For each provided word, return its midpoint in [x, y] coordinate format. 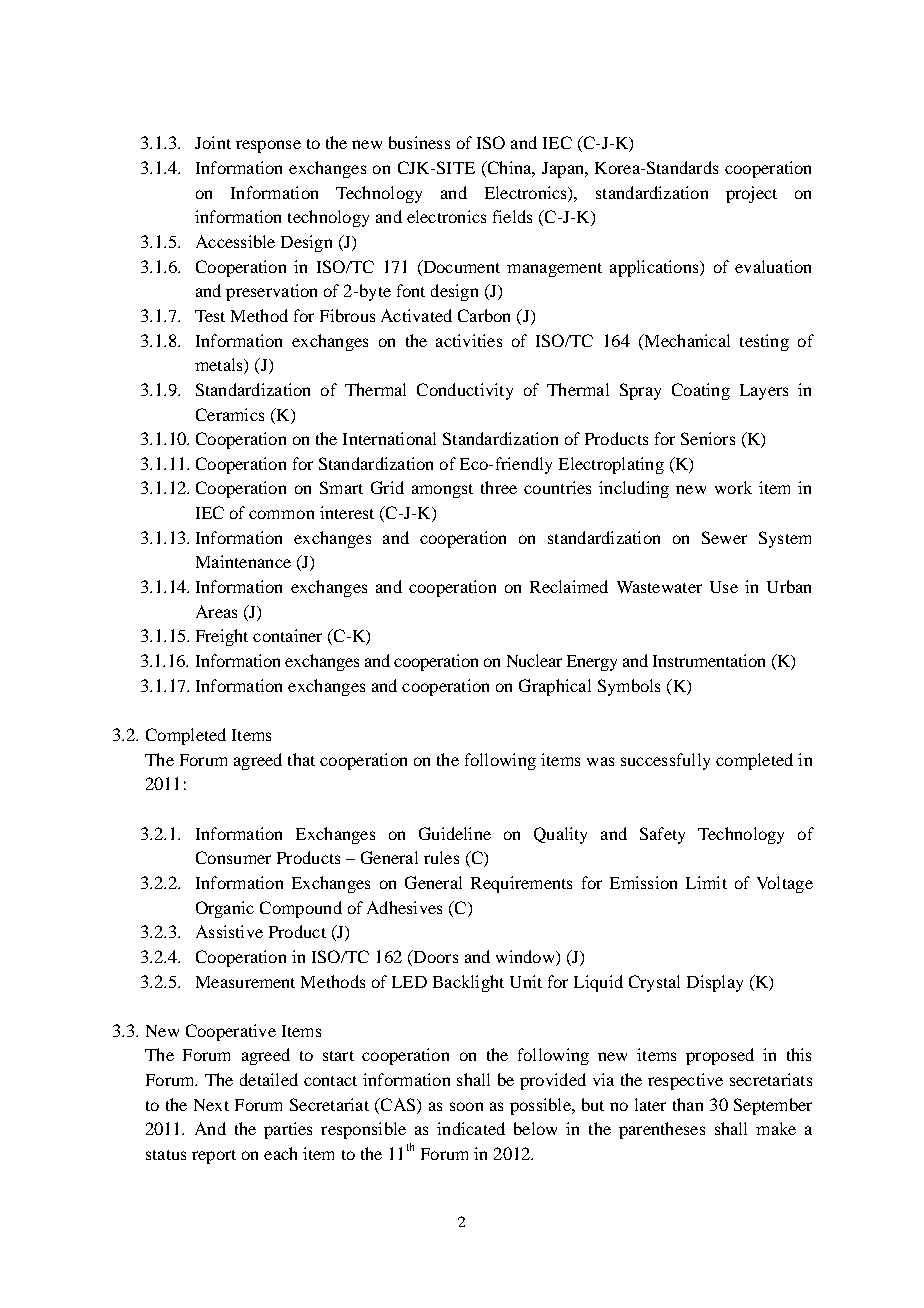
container [287, 635]
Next [211, 1105]
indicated [471, 1128]
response [268, 146]
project [751, 194]
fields [512, 216]
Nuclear [534, 660]
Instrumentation [709, 660]
